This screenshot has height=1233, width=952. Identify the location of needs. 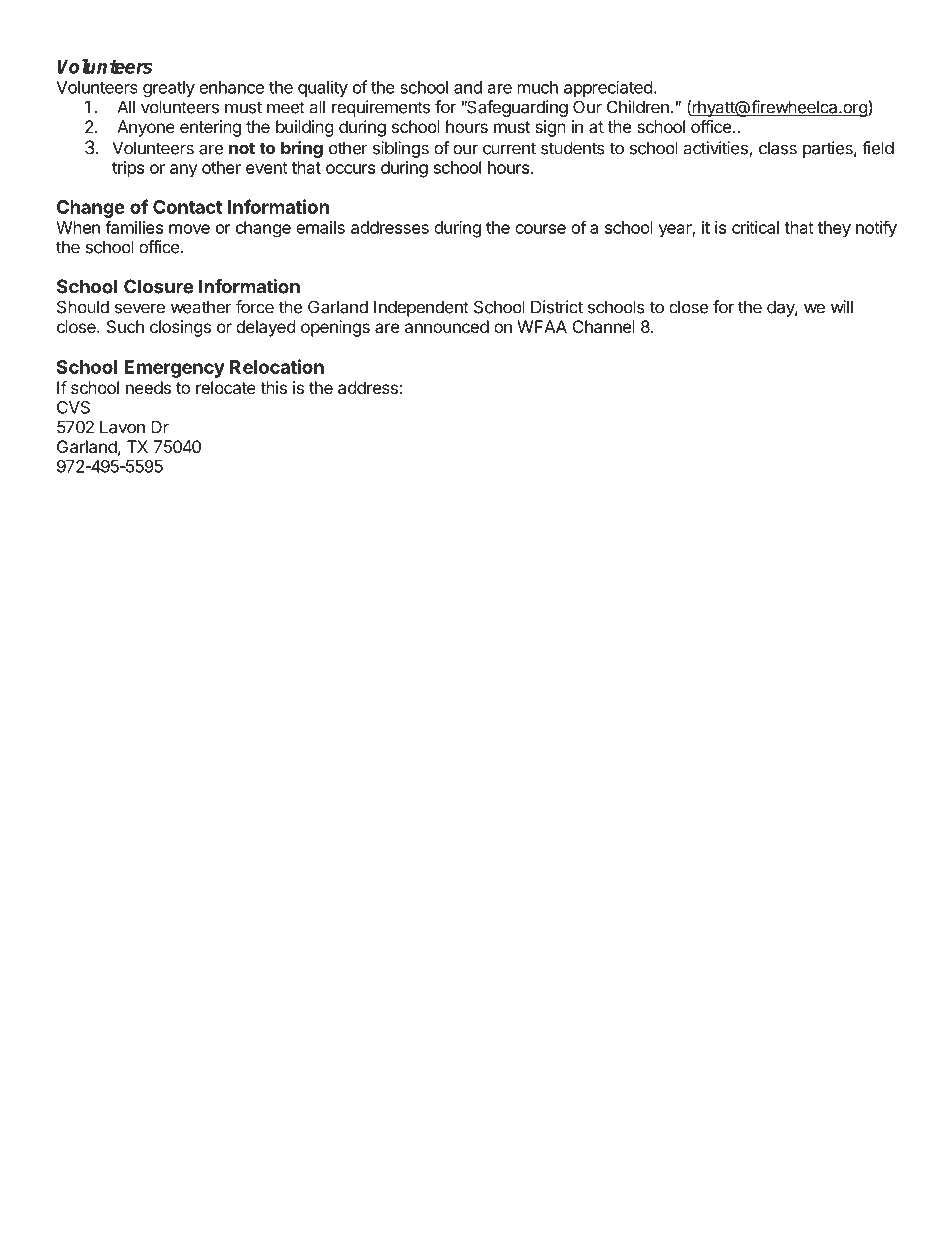
(148, 387).
